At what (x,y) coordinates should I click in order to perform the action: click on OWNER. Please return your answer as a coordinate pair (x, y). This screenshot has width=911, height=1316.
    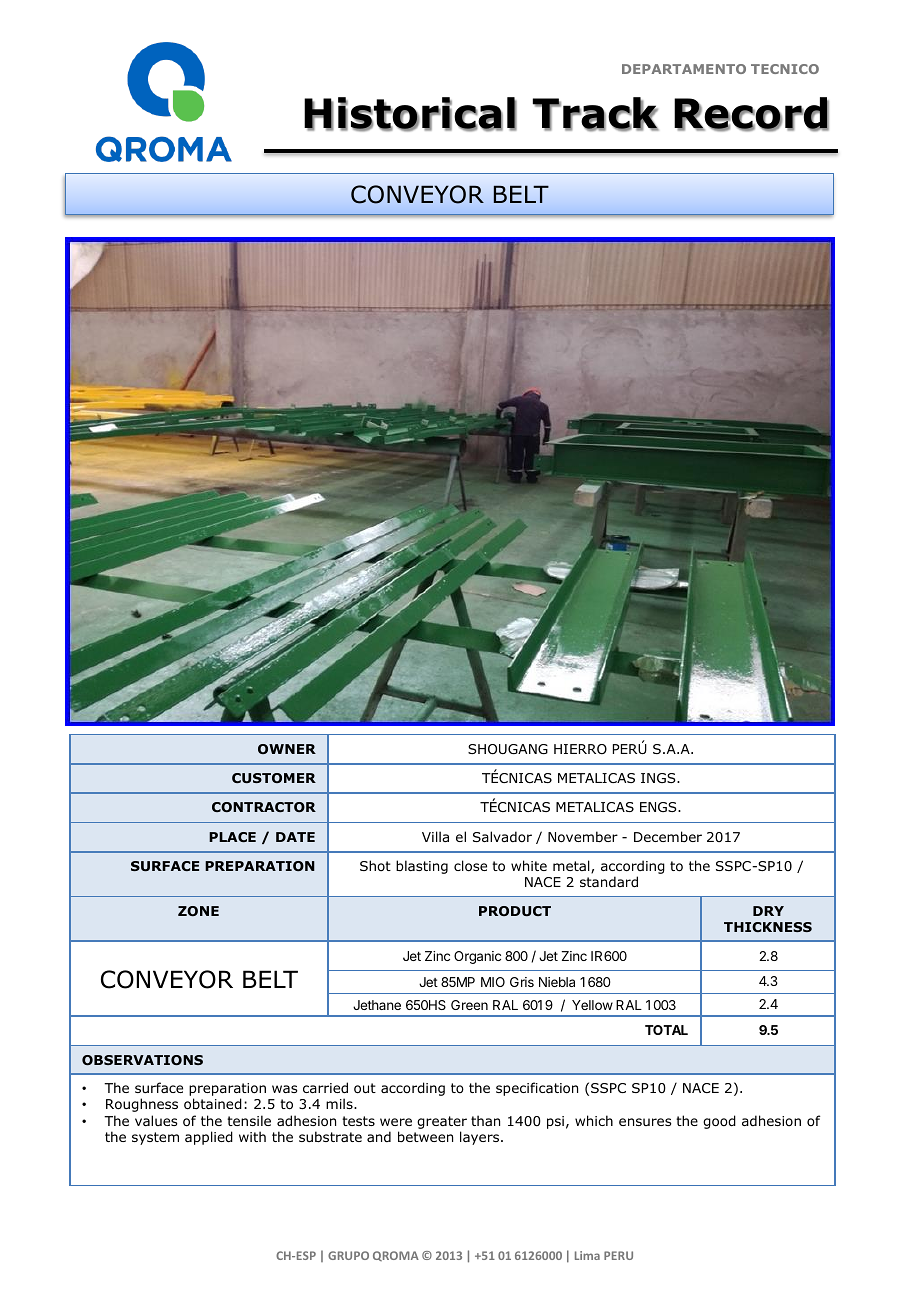
    Looking at the image, I should click on (287, 749).
